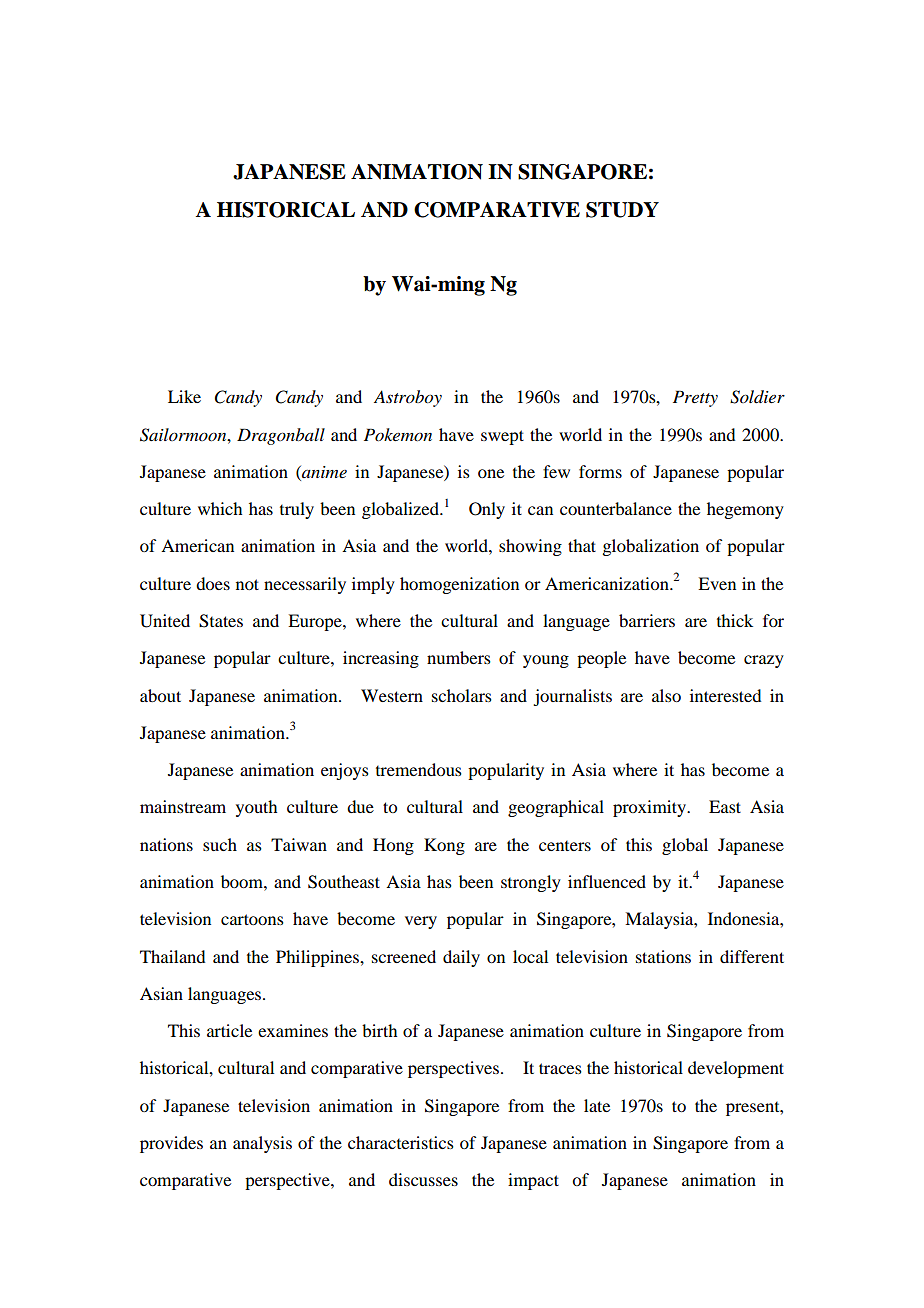 Image resolution: width=924 pixels, height=1308 pixels. I want to click on Kong, so click(444, 846).
